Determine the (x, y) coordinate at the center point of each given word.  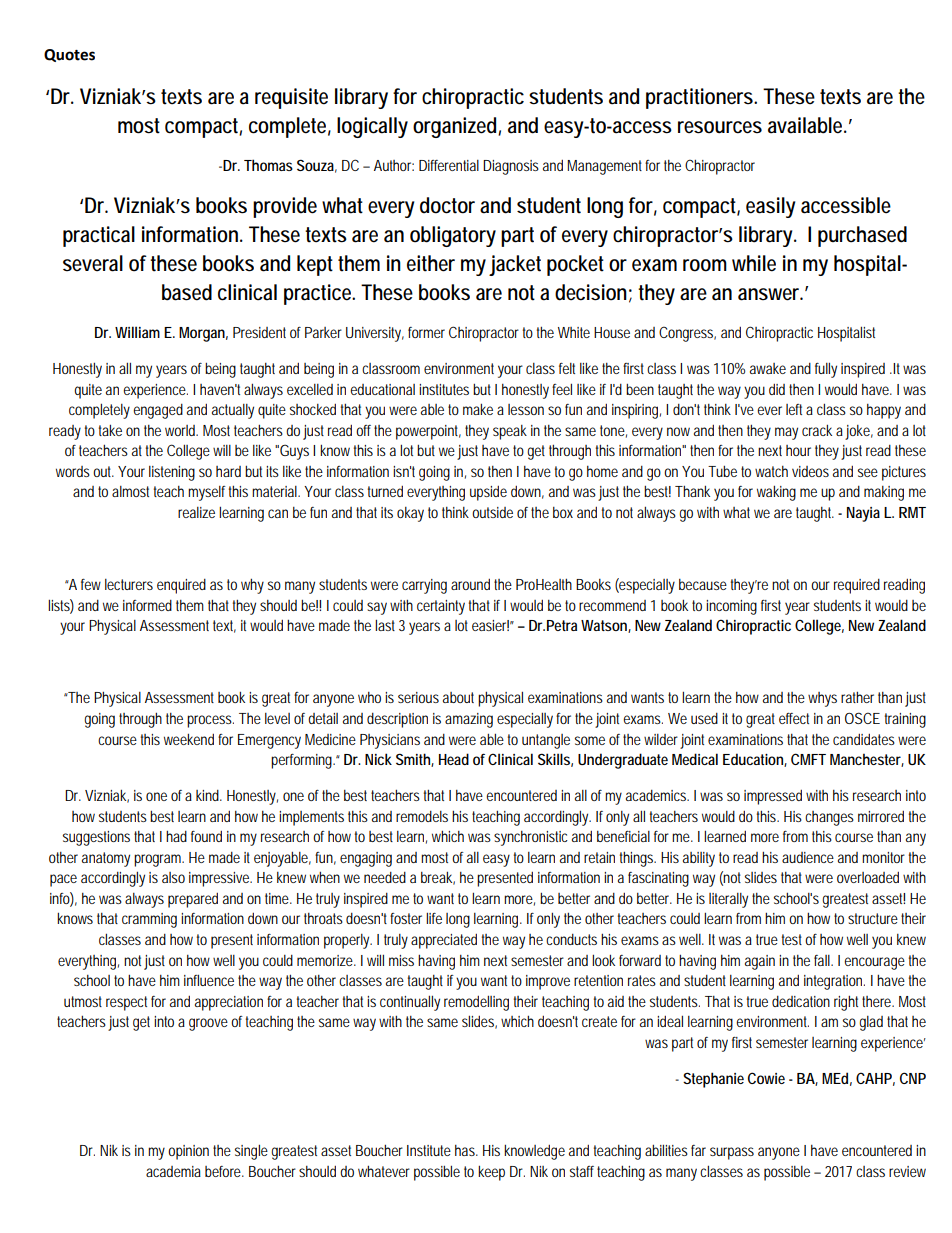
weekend (189, 739)
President (259, 332)
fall (823, 960)
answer (770, 294)
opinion (188, 1152)
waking (776, 493)
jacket (515, 265)
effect (794, 718)
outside (492, 512)
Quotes (69, 55)
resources (720, 127)
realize (196, 512)
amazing (469, 720)
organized (456, 127)
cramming (149, 920)
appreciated (444, 941)
